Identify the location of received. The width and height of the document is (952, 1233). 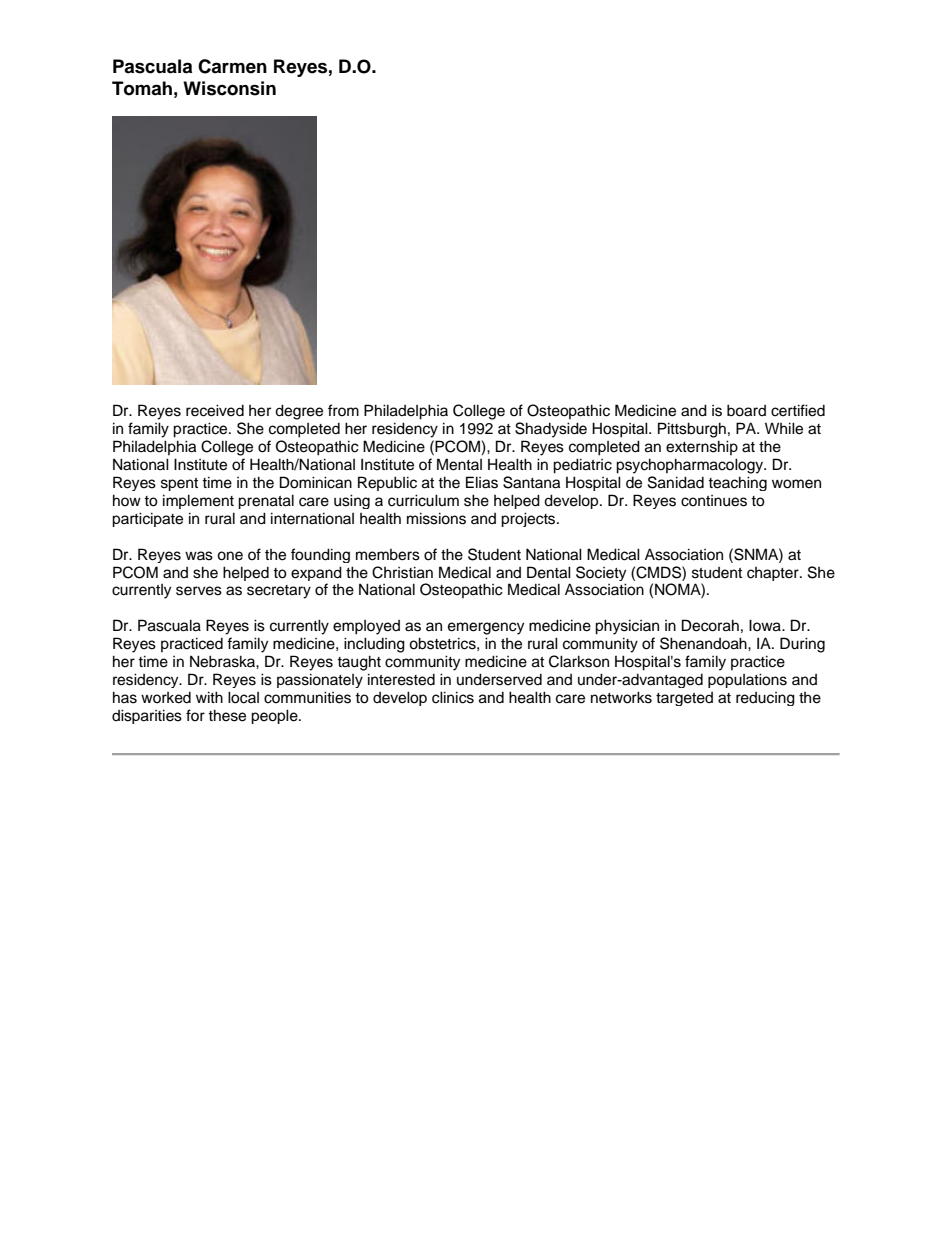
(215, 410).
